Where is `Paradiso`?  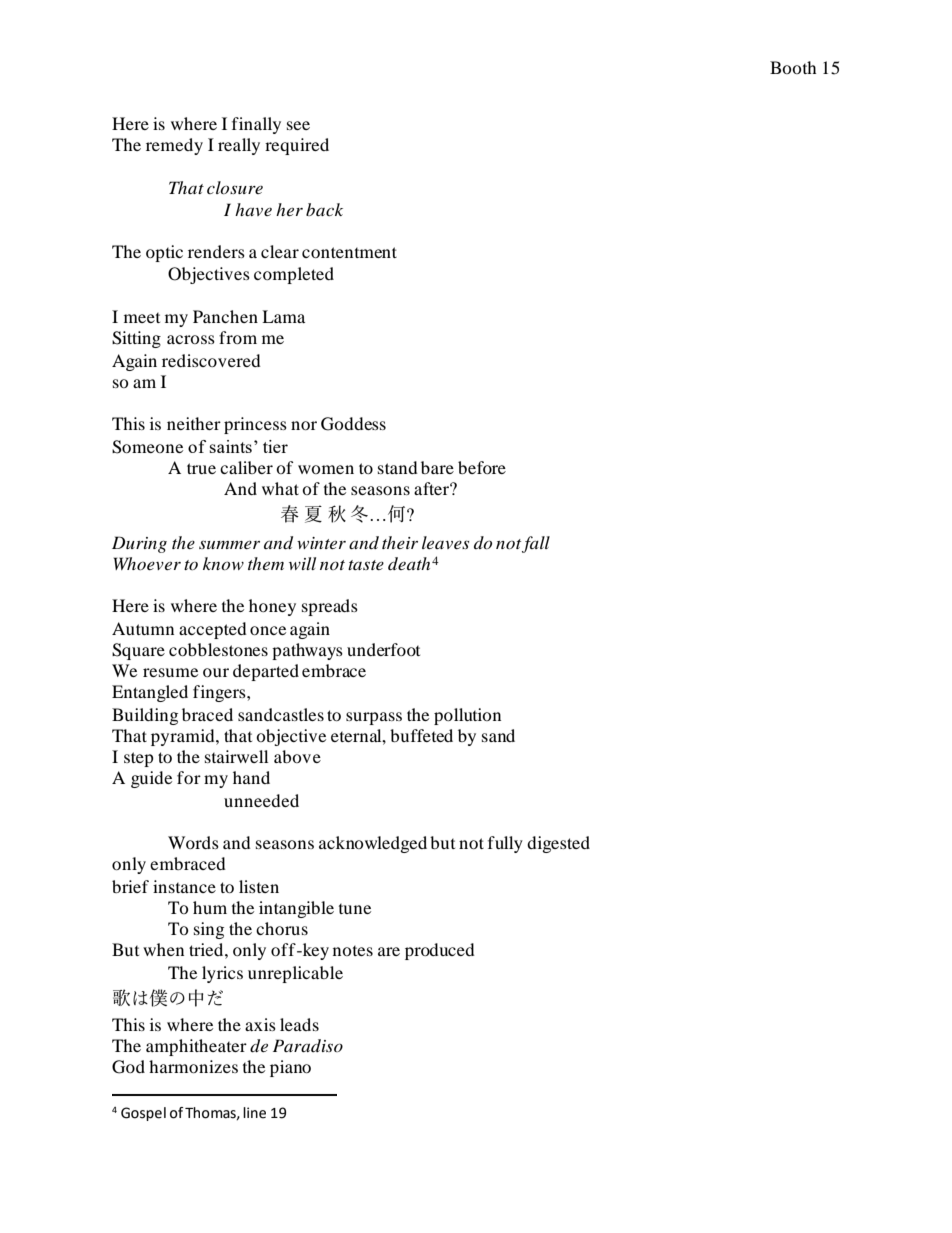
Paradiso is located at coordinates (308, 1045).
